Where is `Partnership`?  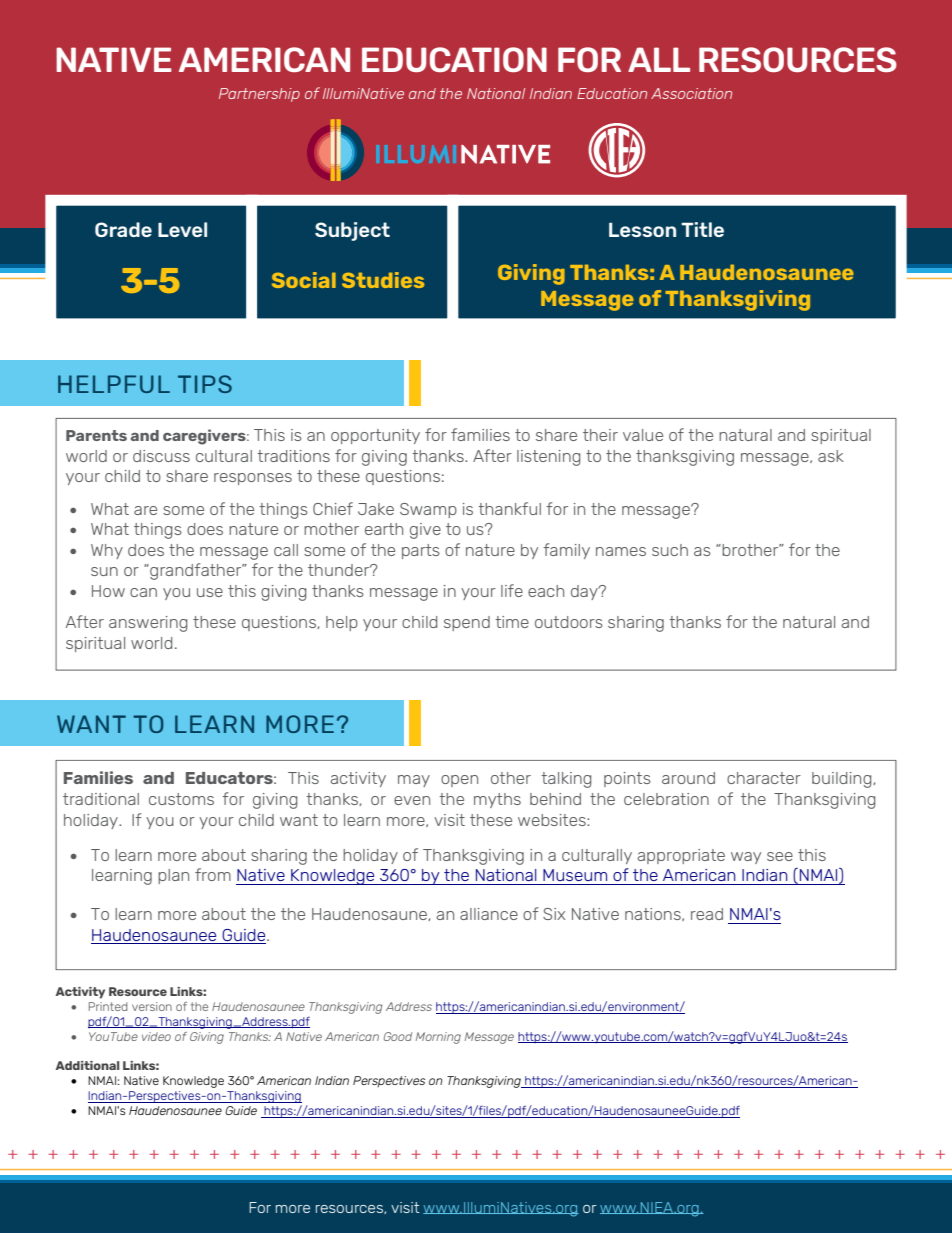
Partnership is located at coordinates (259, 95).
